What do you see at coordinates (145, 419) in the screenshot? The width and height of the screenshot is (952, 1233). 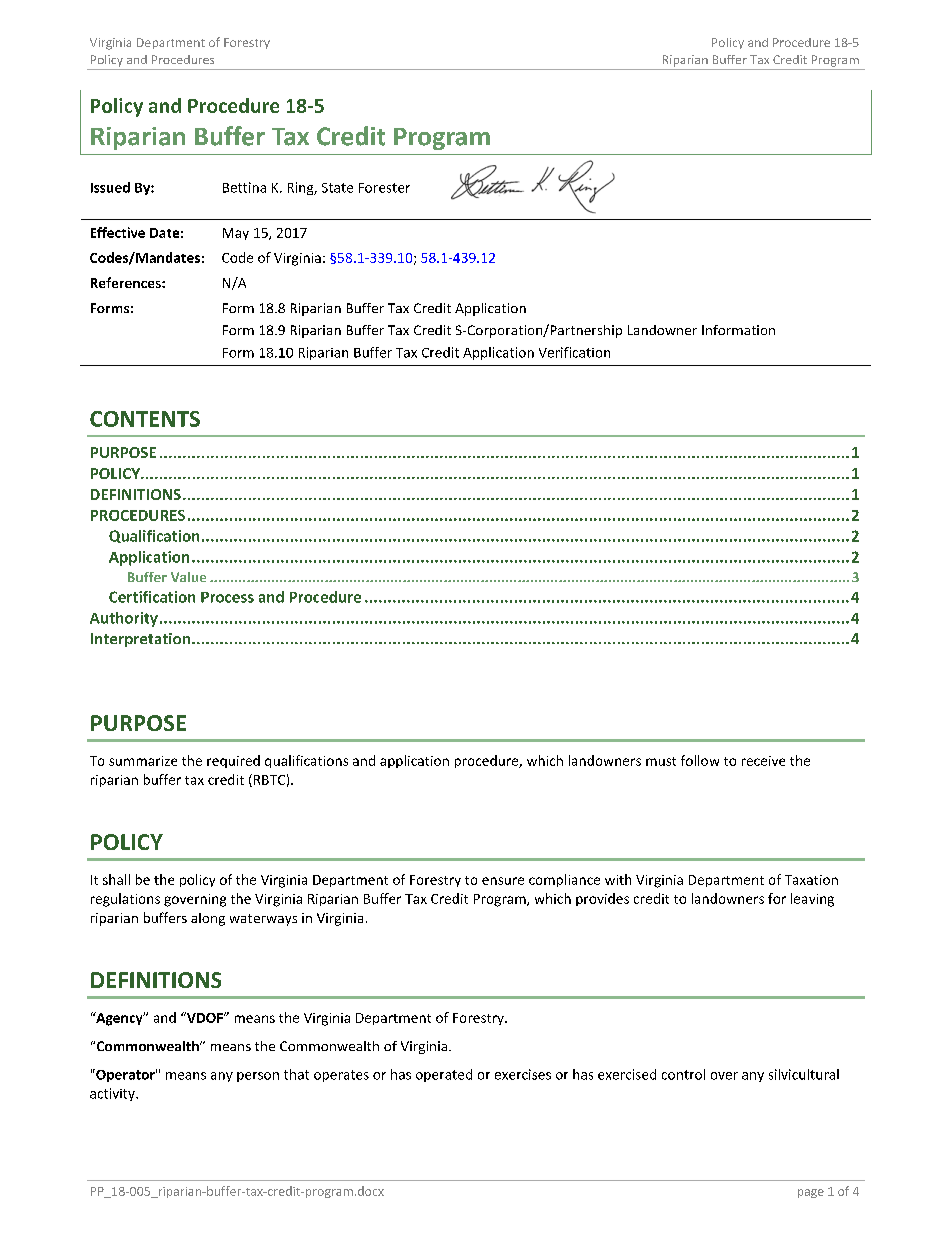 I see `CONTENTS` at bounding box center [145, 419].
